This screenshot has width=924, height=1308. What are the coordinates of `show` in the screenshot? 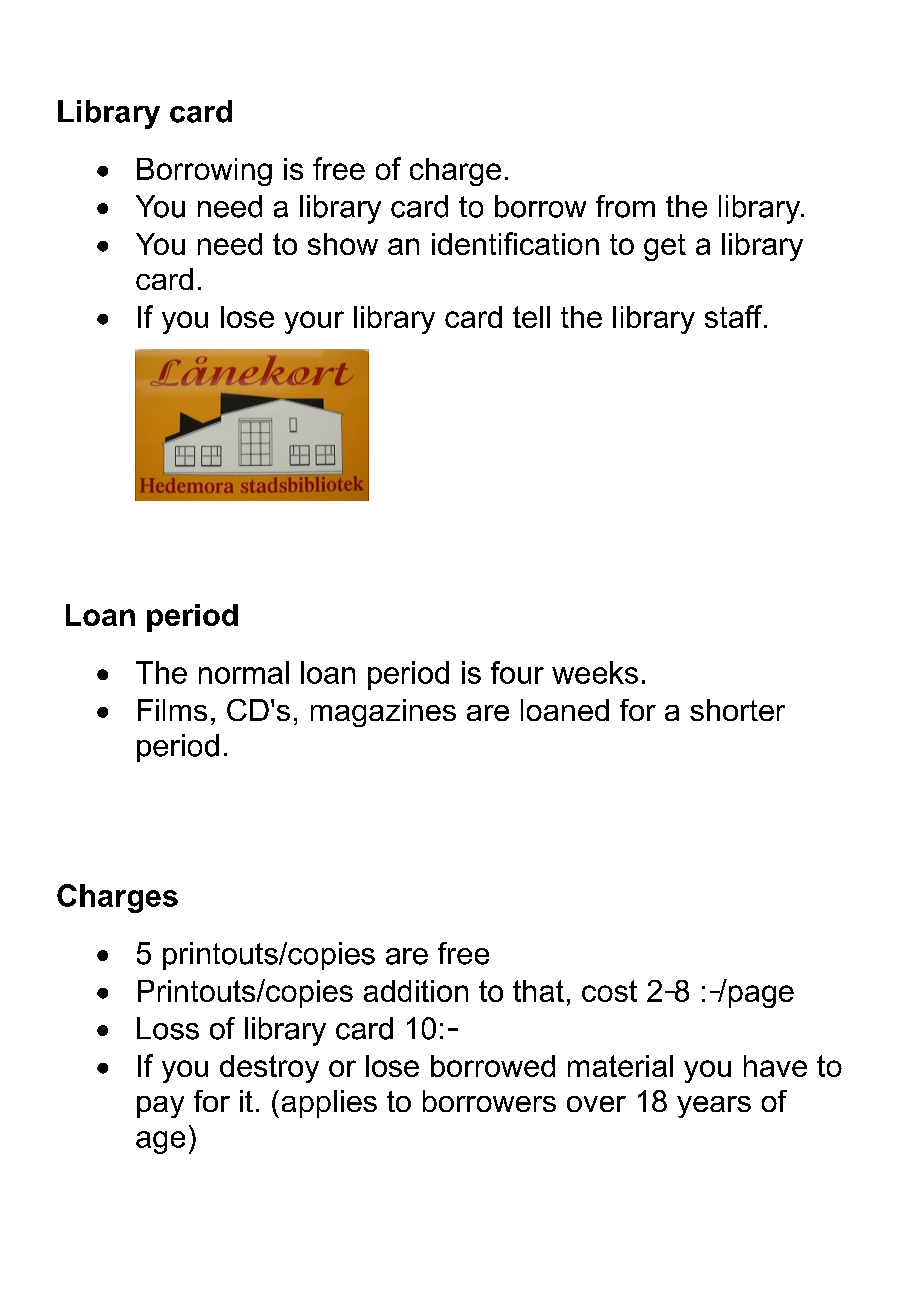 It's located at (343, 244).
